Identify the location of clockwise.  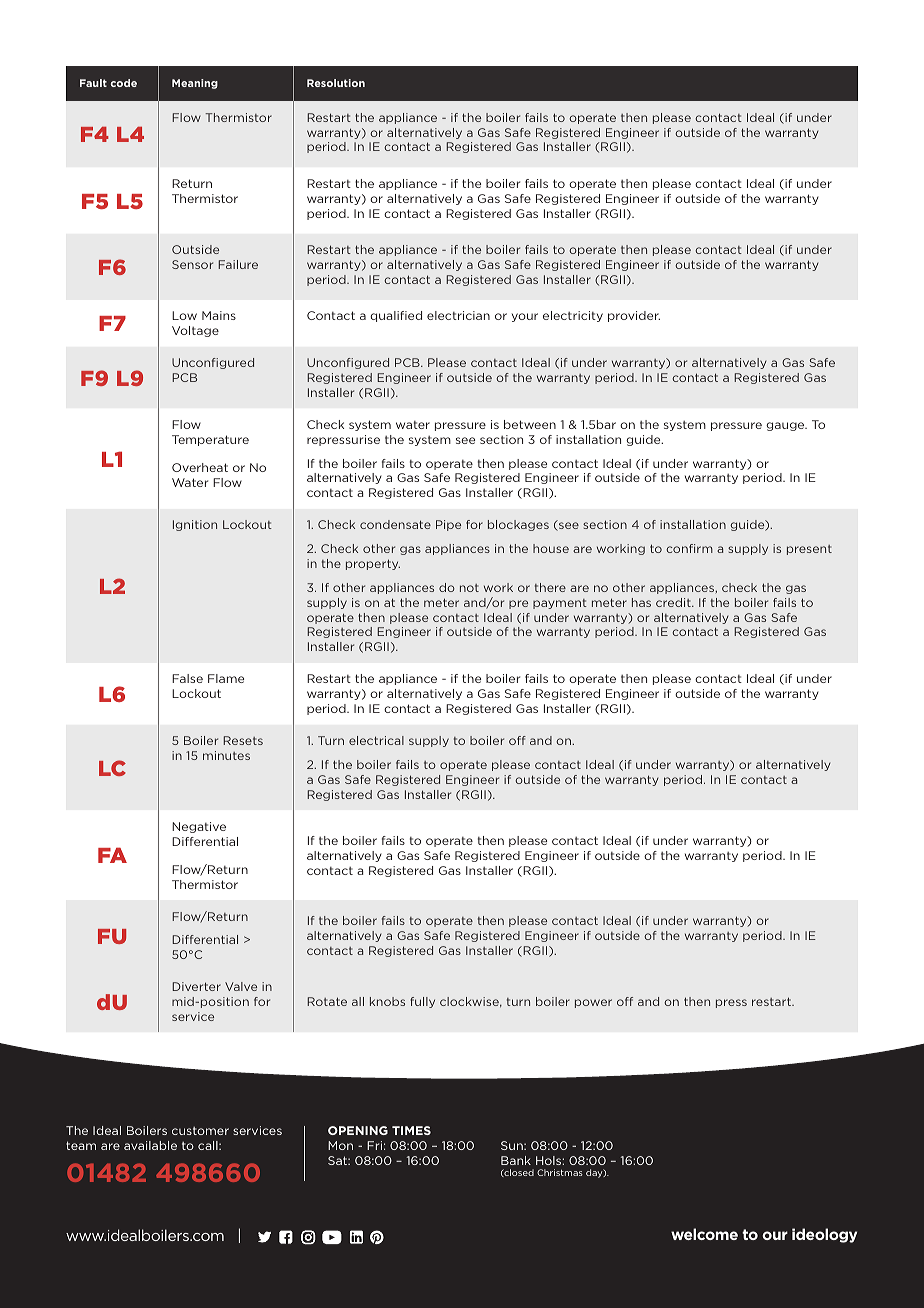
(470, 1002).
